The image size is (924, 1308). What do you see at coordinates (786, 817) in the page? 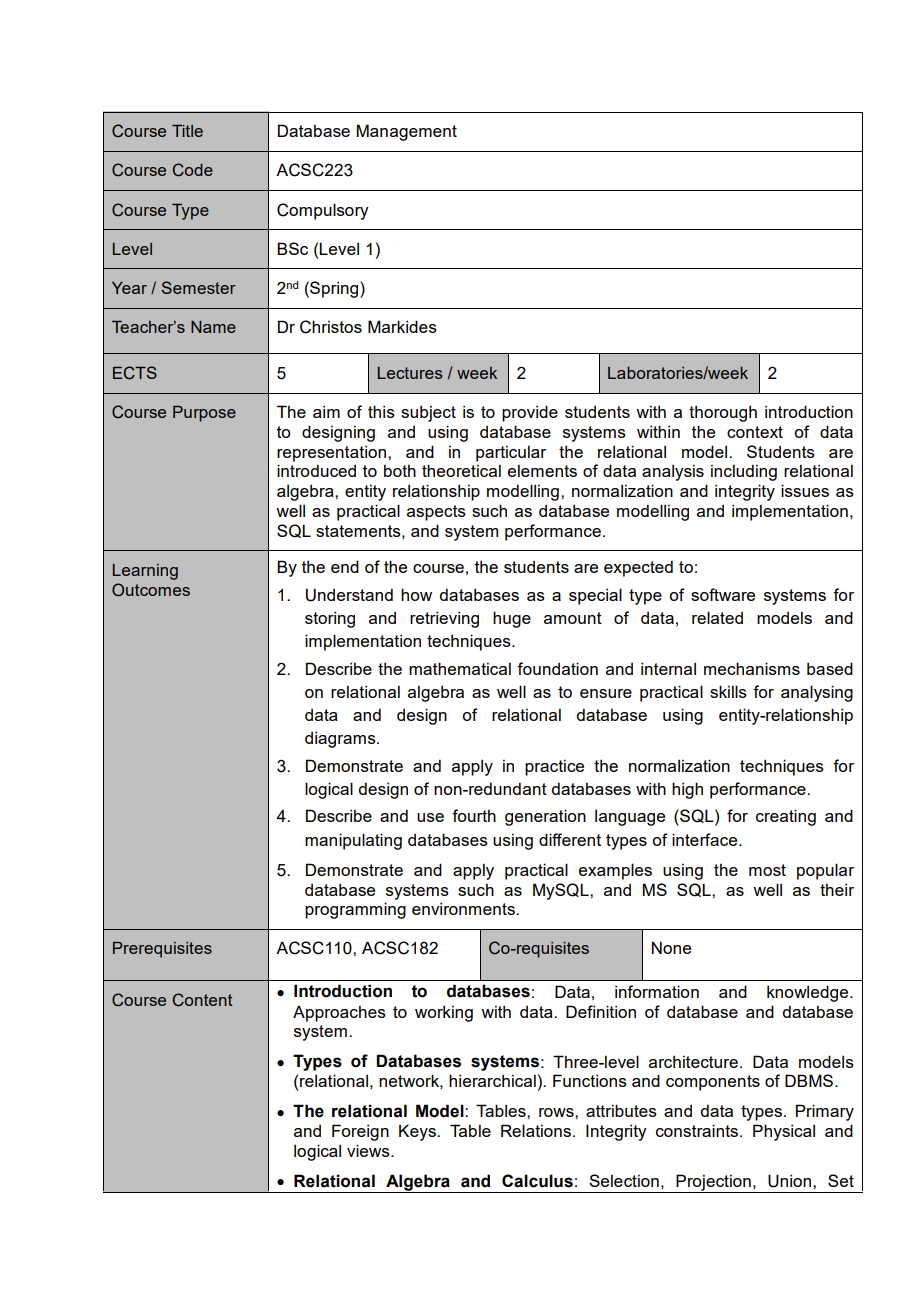
I see `creating` at bounding box center [786, 817].
